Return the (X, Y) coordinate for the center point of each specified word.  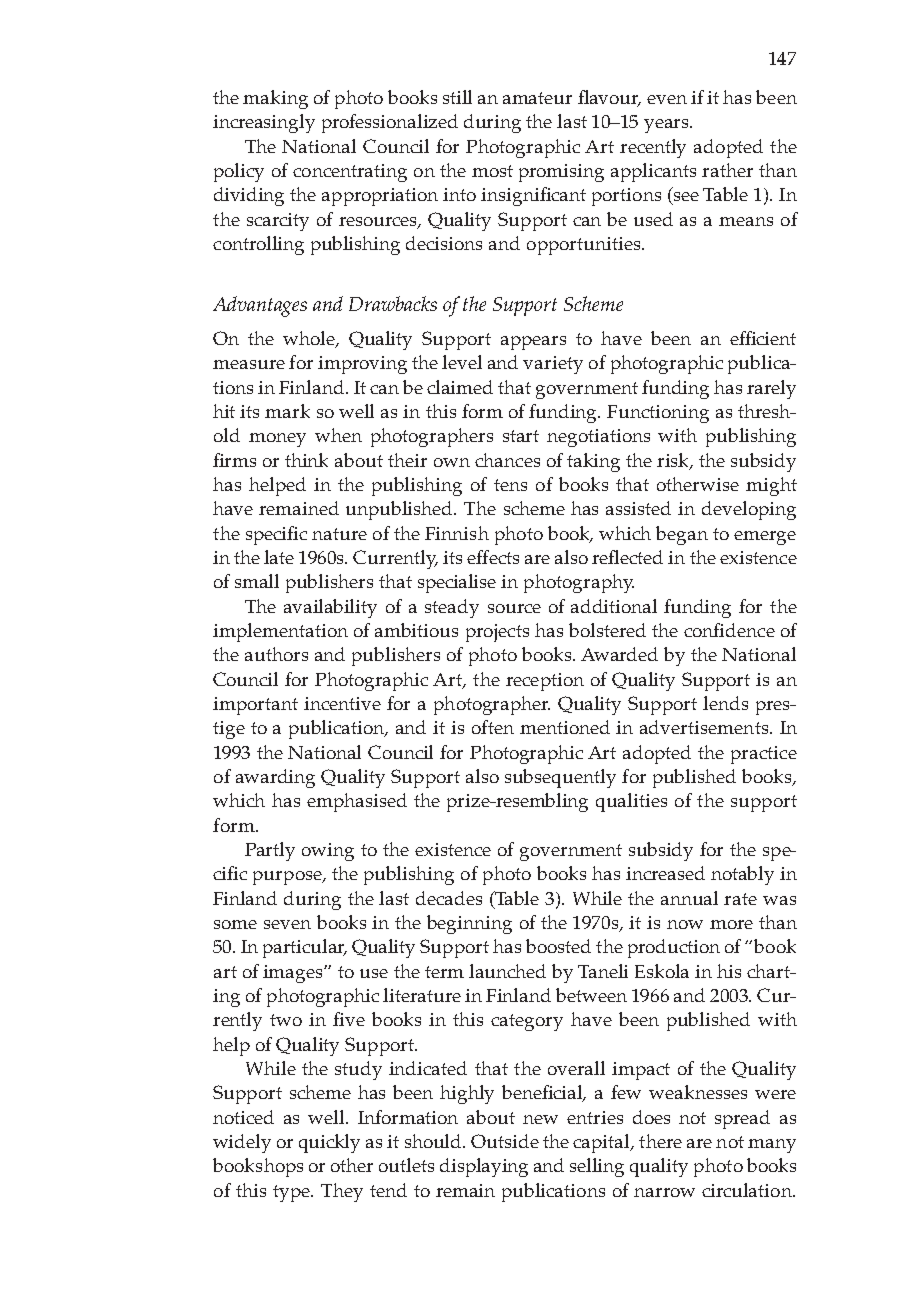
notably (742, 875)
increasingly (264, 123)
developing (749, 510)
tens (510, 485)
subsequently (560, 778)
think (306, 460)
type (293, 1193)
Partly (270, 851)
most (492, 171)
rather (727, 170)
